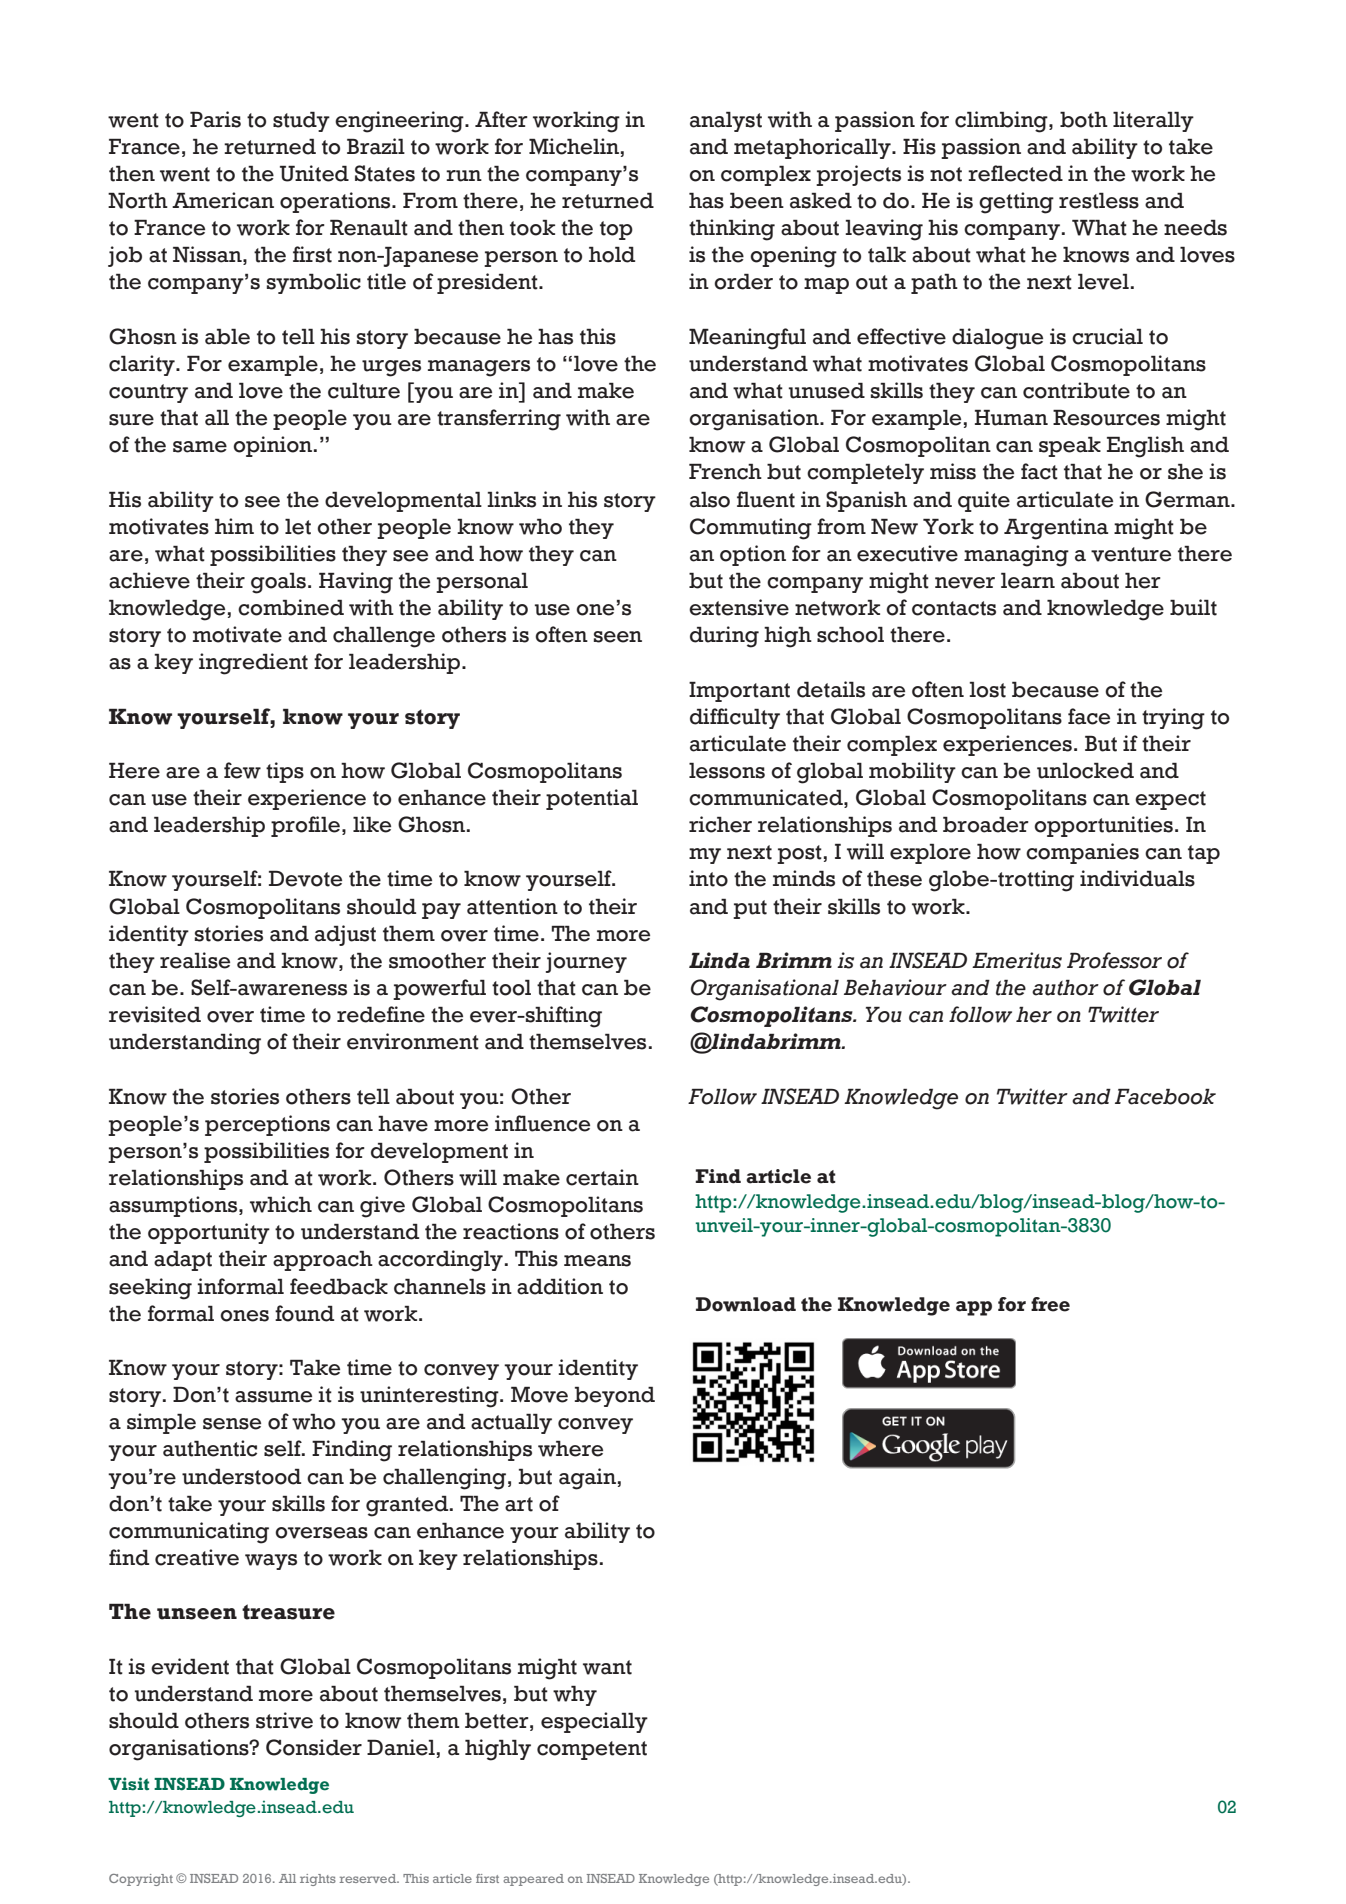 Image resolution: width=1346 pixels, height=1904 pixels. What do you see at coordinates (223, 200) in the screenshot?
I see `American` at bounding box center [223, 200].
